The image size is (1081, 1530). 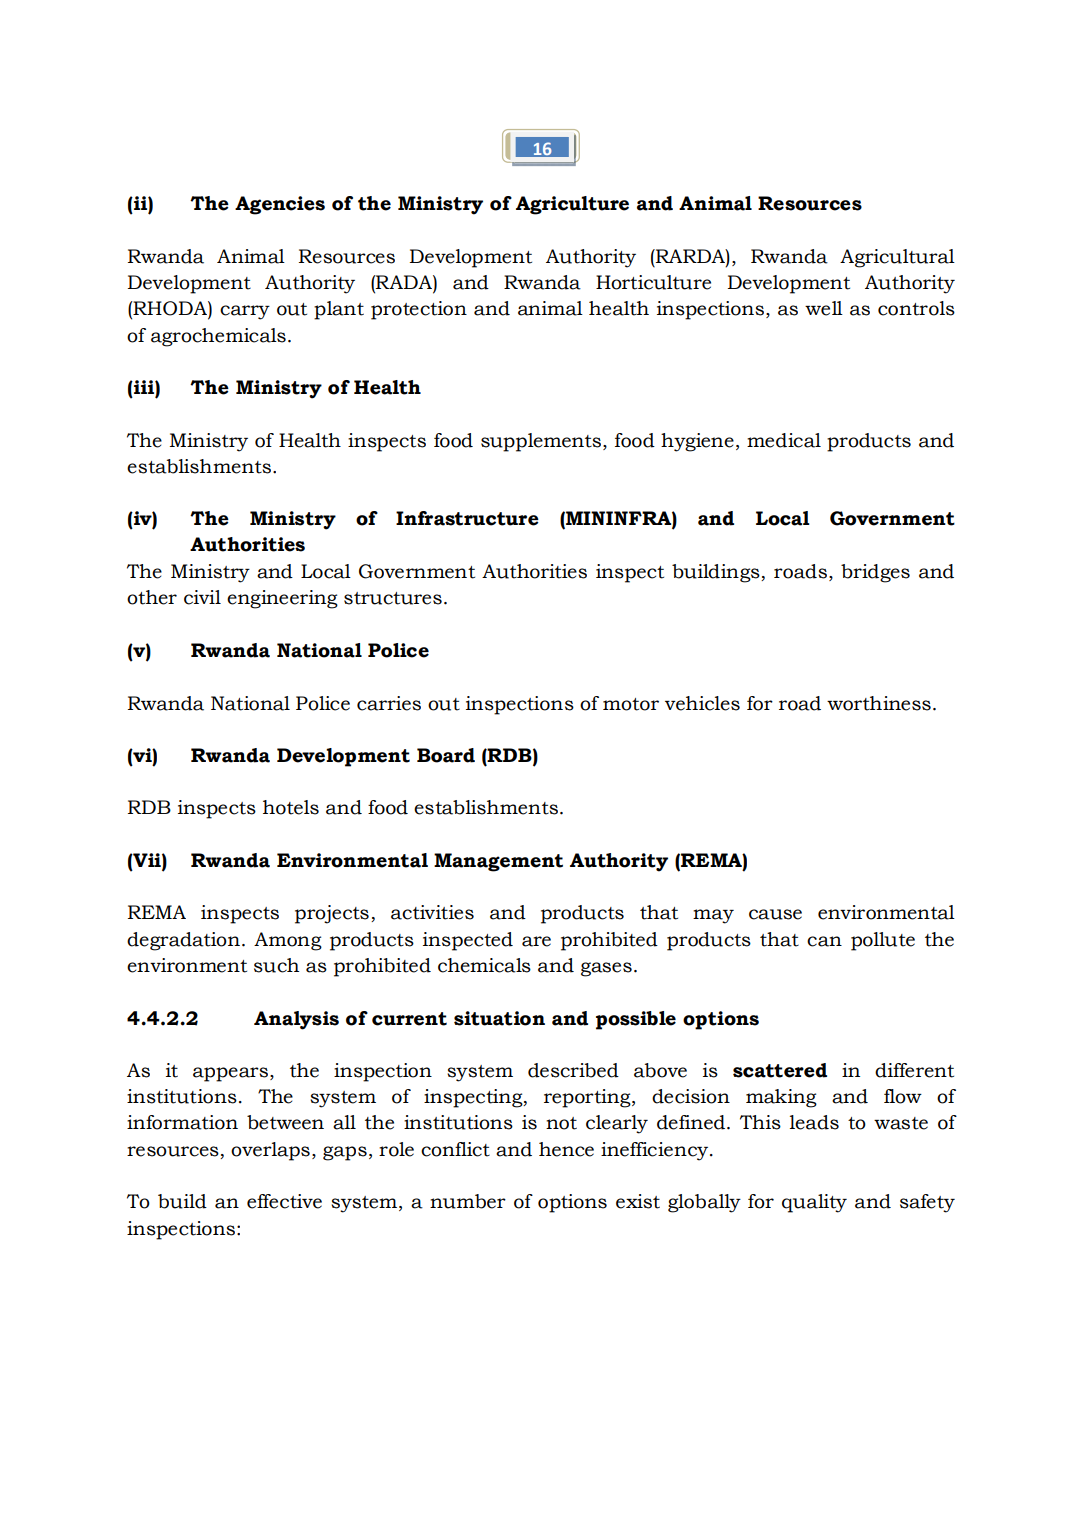 What do you see at coordinates (572, 205) in the document?
I see `Agriculture` at bounding box center [572, 205].
